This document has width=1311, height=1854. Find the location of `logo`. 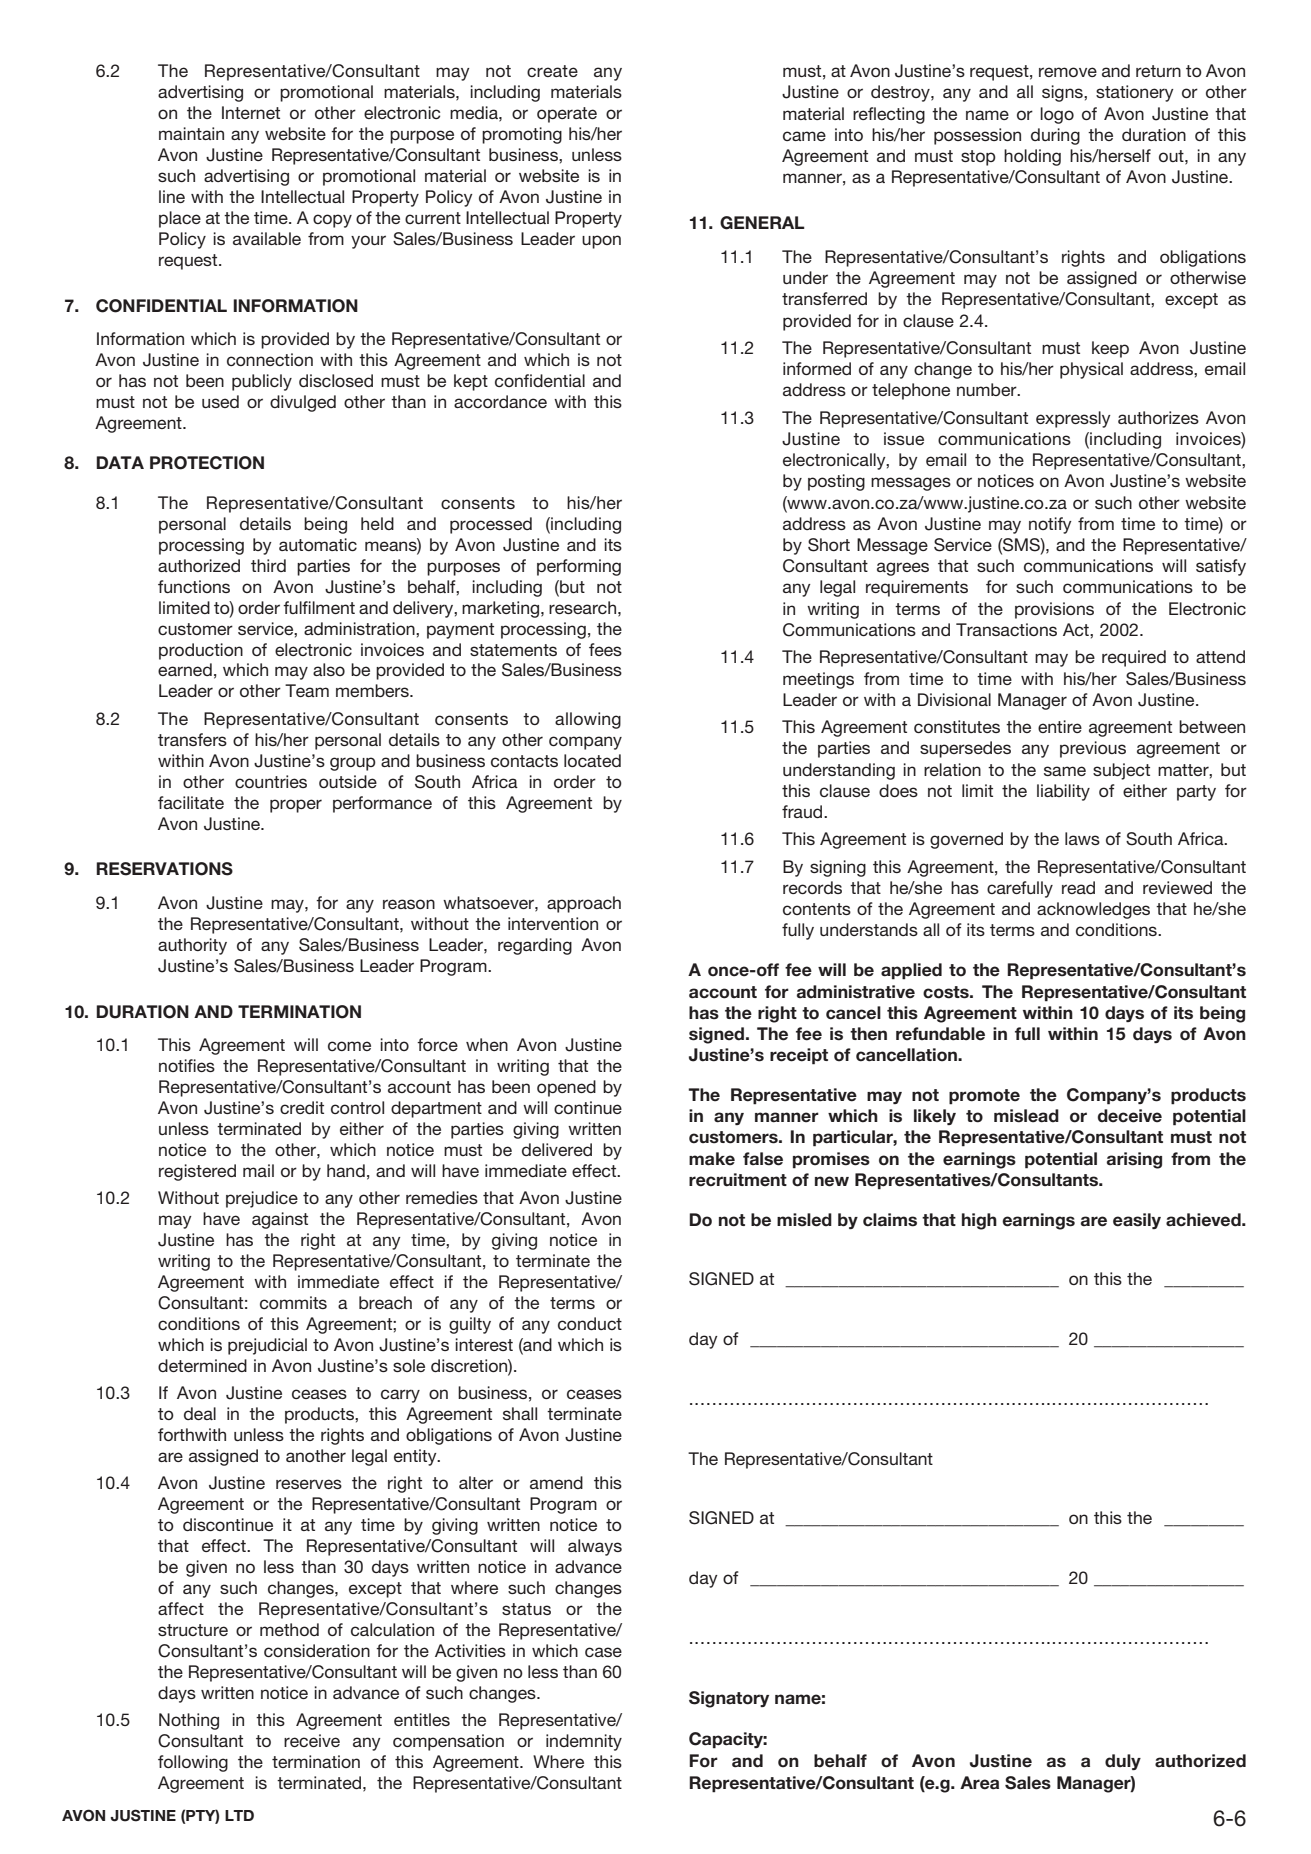

logo is located at coordinates (1057, 115).
